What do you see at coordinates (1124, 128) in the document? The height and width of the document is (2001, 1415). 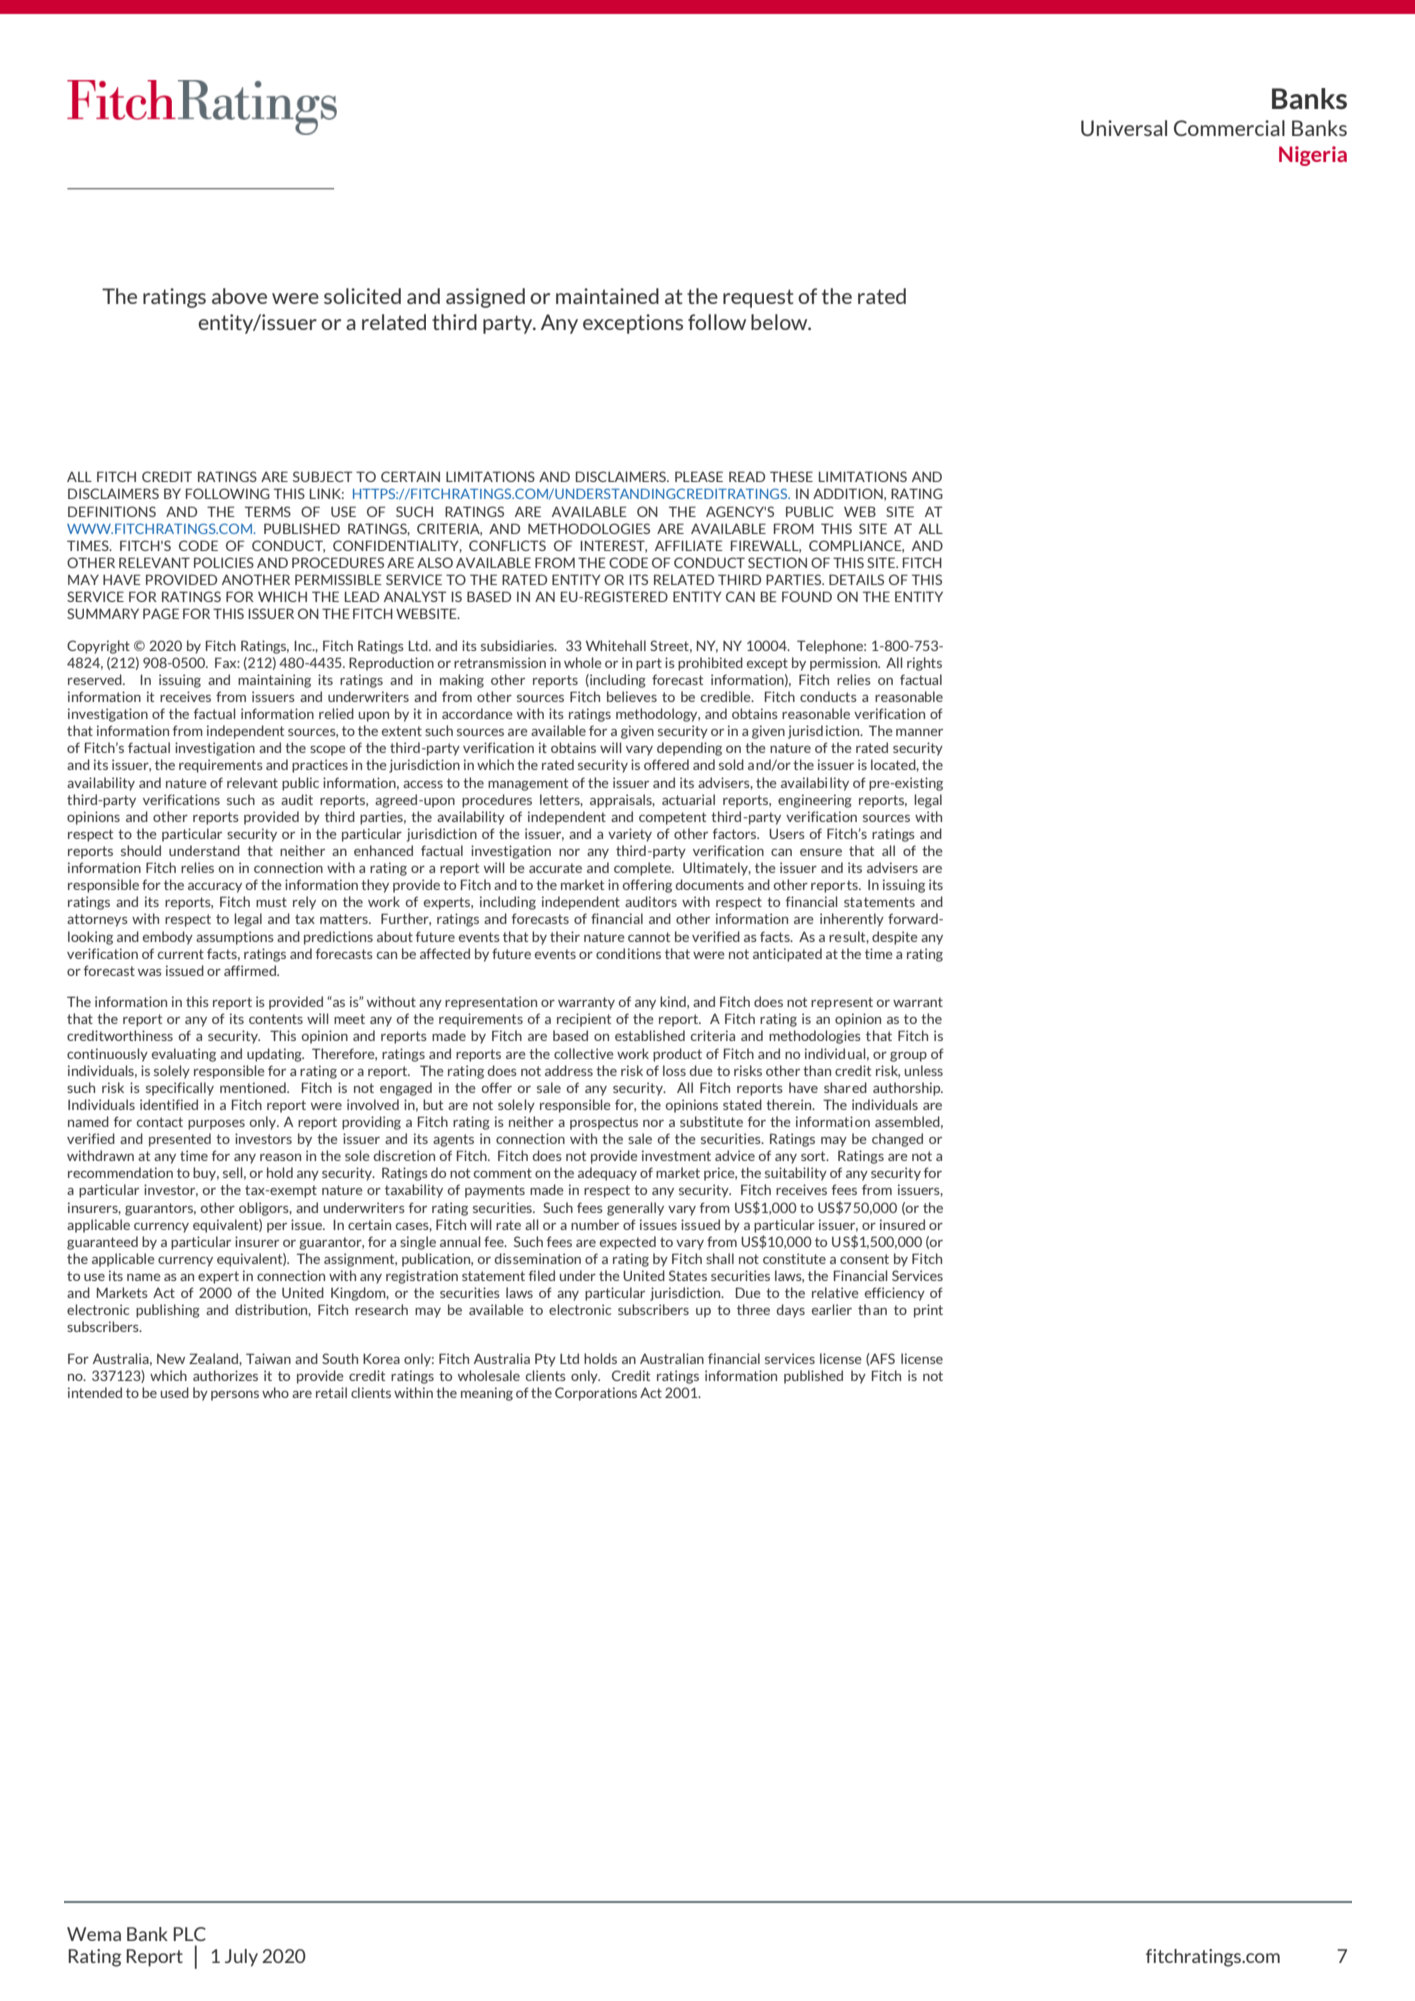 I see `Universal` at bounding box center [1124, 128].
